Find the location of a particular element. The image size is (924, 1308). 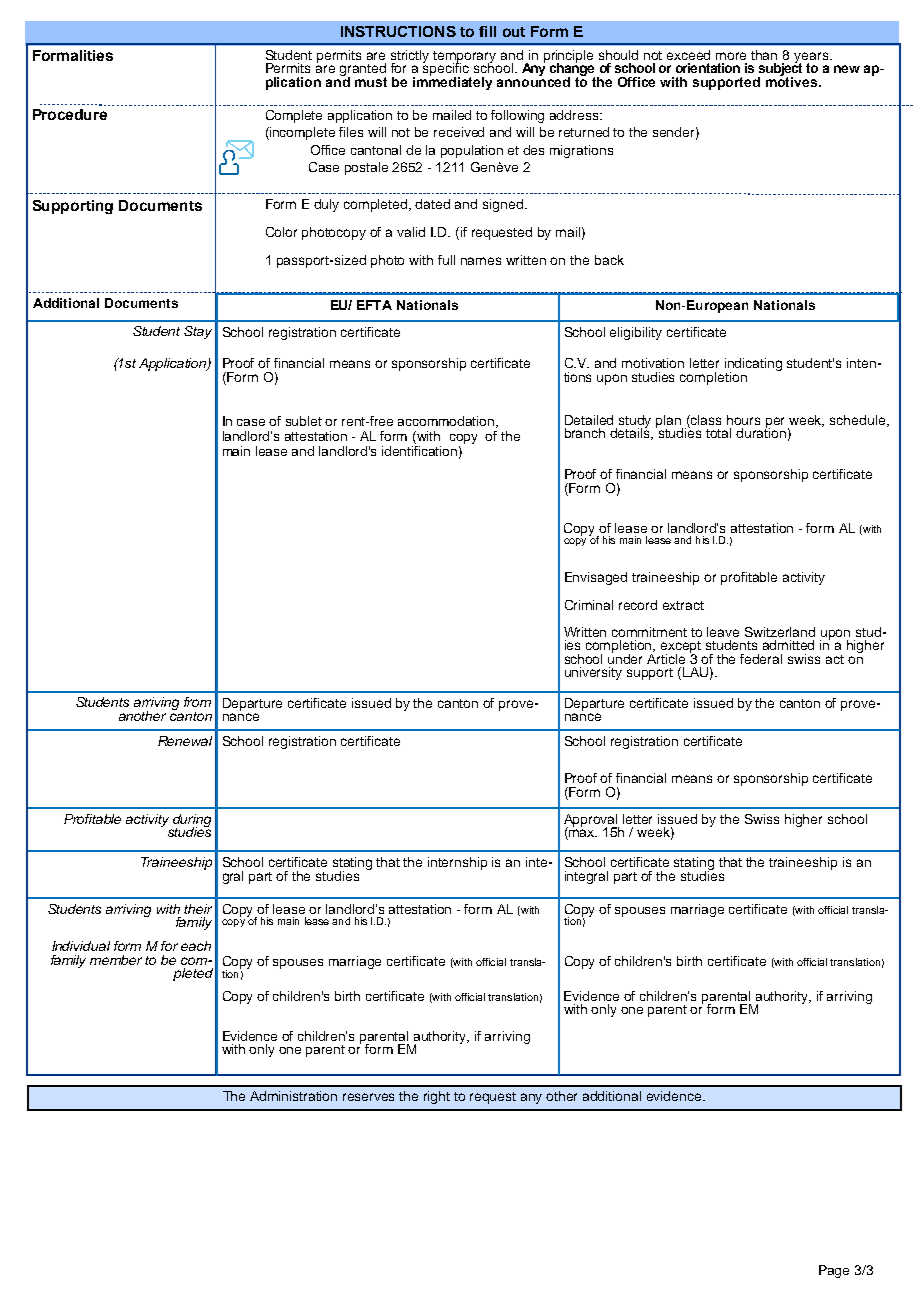

temporary is located at coordinates (464, 58).
